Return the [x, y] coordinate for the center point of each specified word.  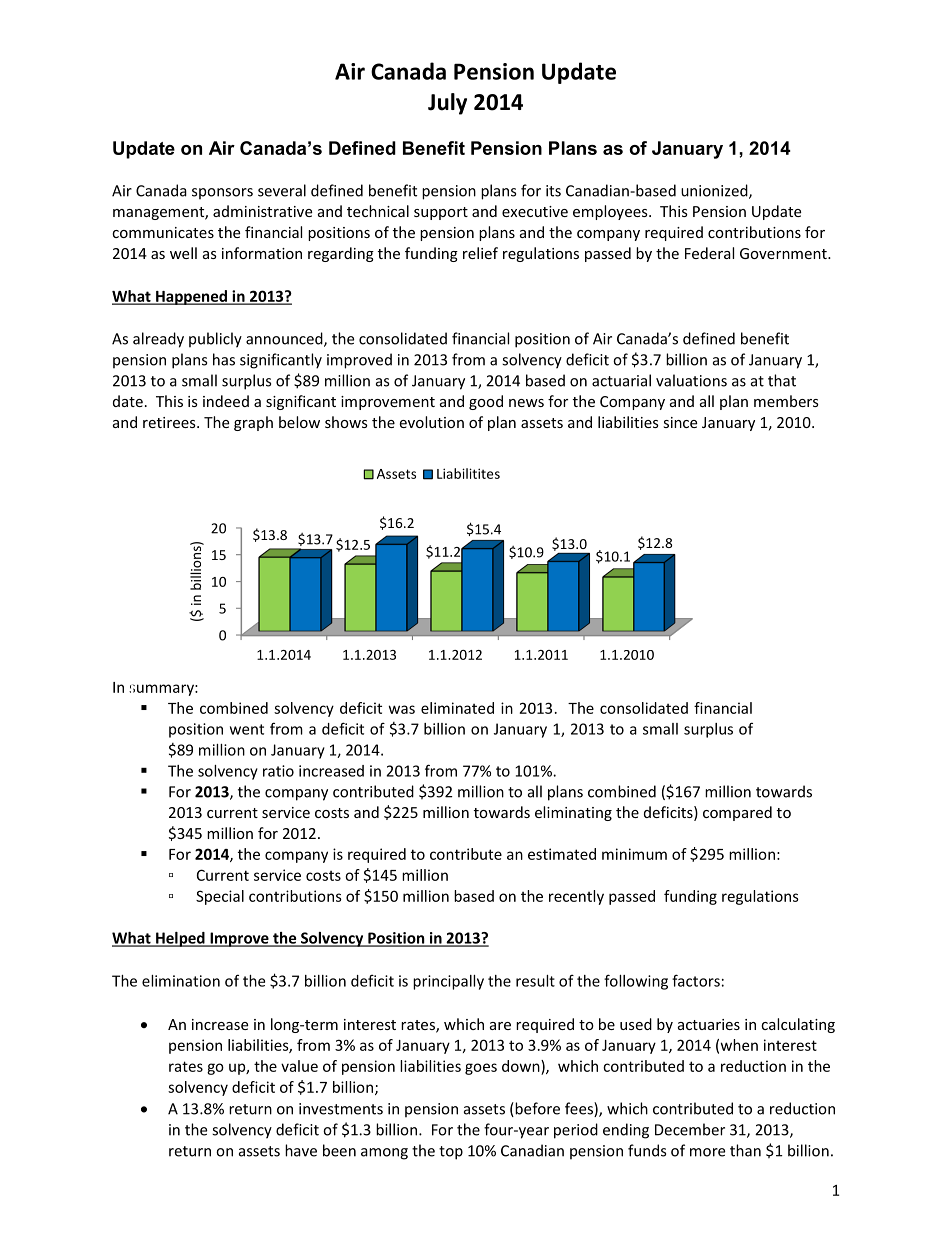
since [680, 422]
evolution [431, 422]
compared [737, 813]
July [447, 104]
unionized [715, 191]
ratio [278, 771]
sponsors [222, 194]
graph [253, 423]
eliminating [573, 813]
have [301, 1150]
